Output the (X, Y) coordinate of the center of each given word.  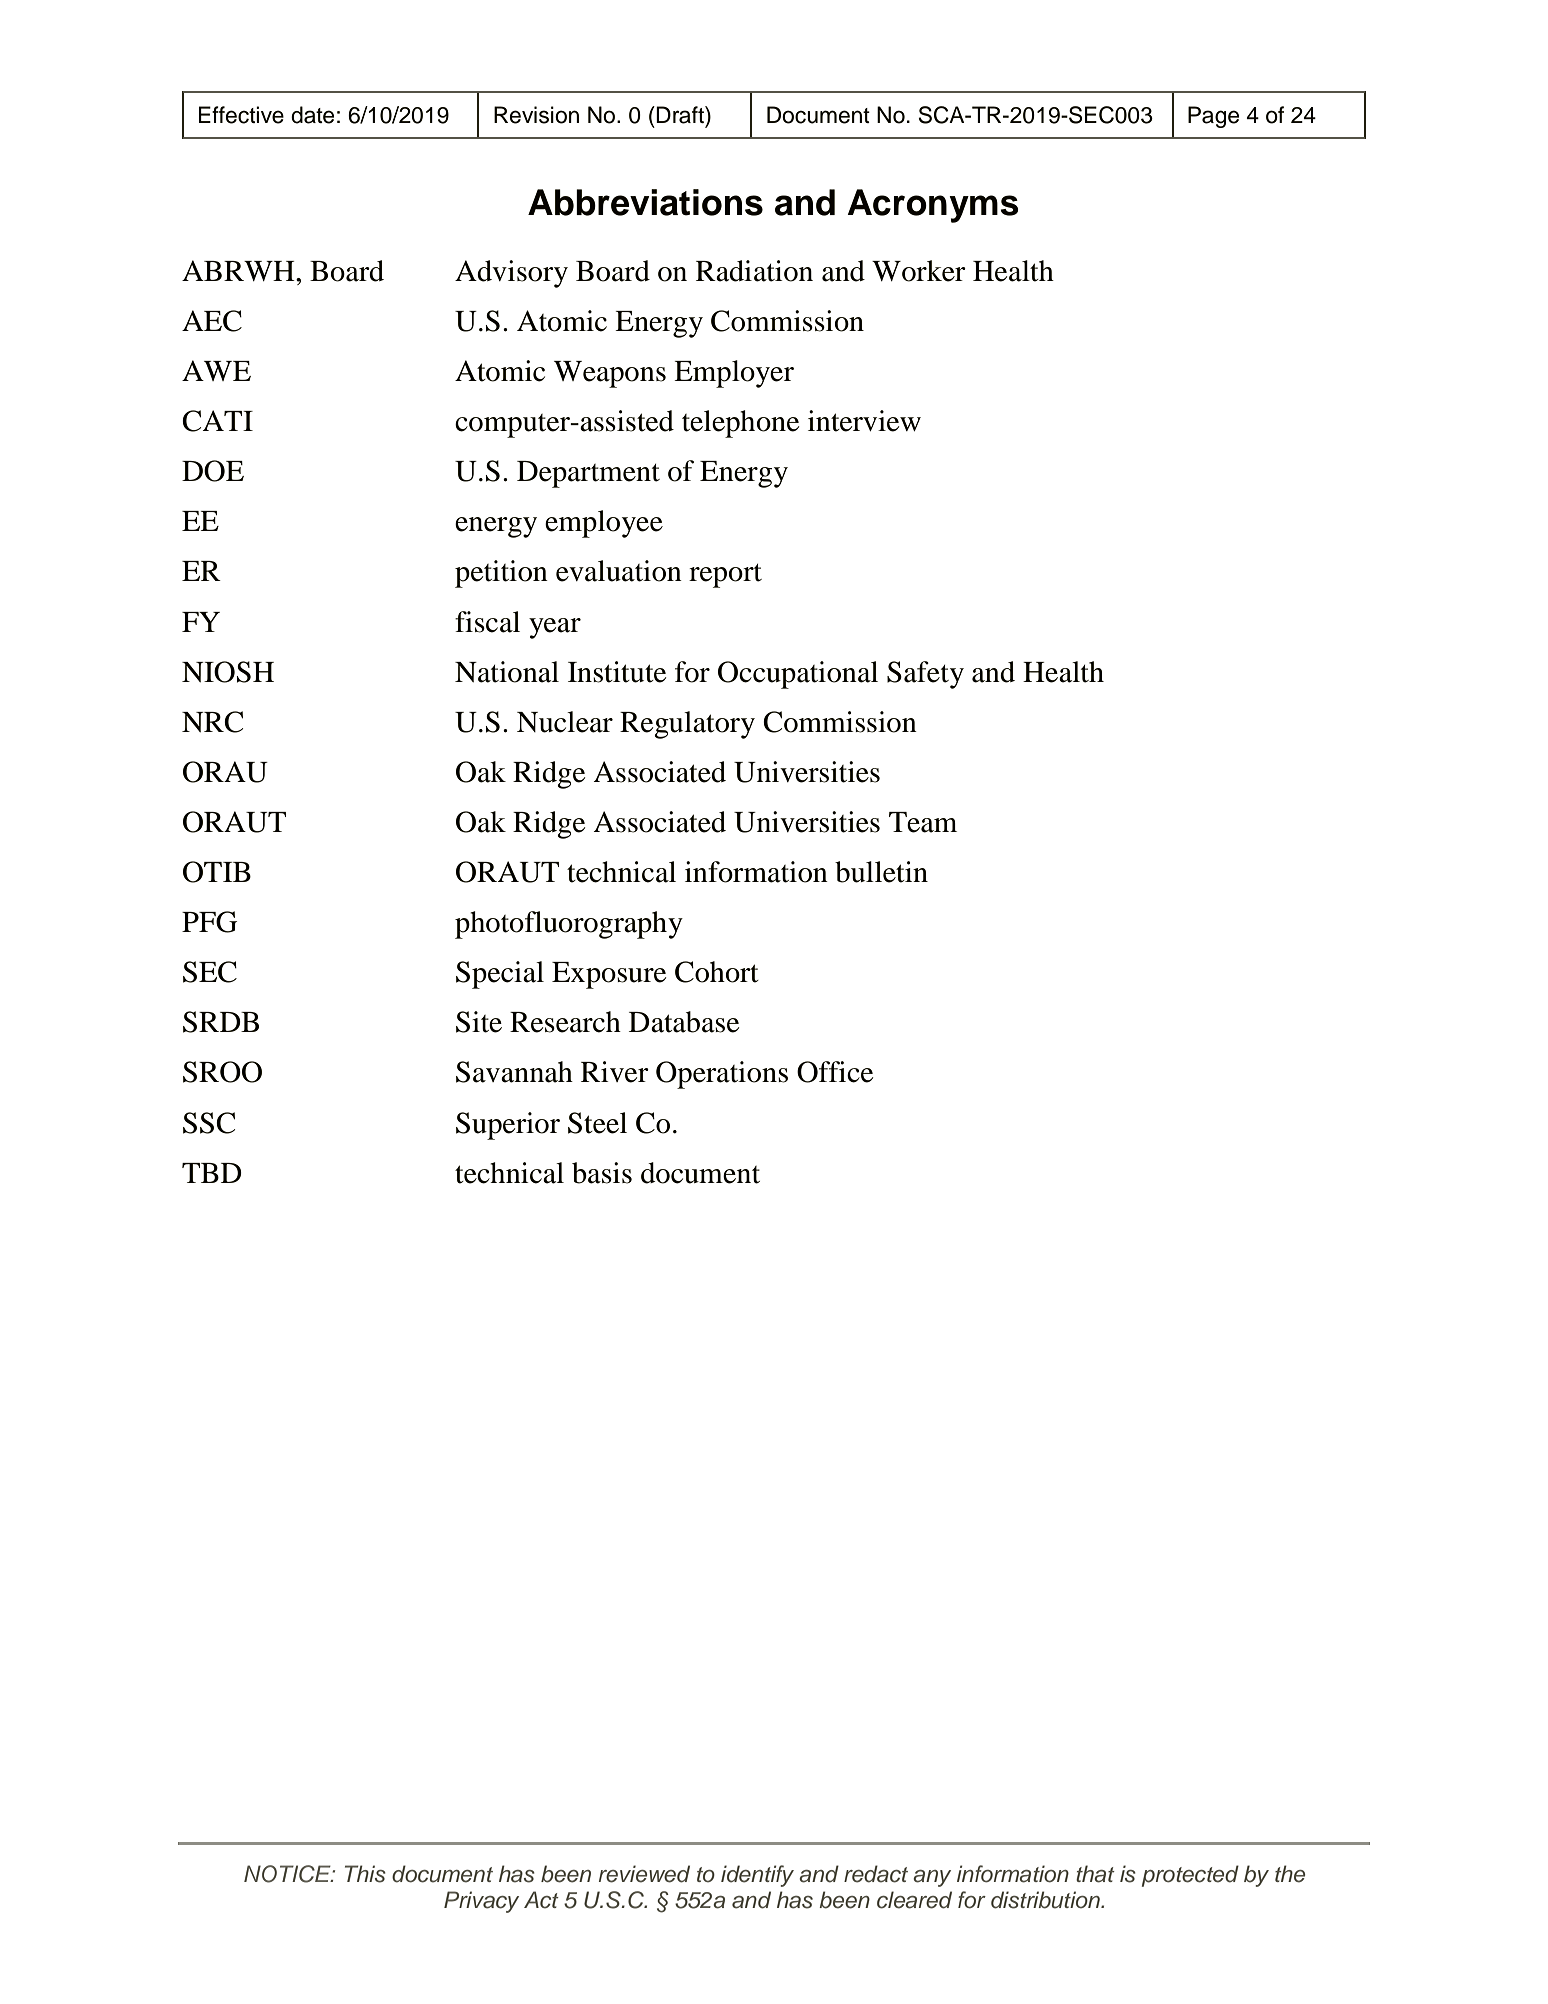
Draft (681, 115)
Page (1213, 117)
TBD (212, 1173)
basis (602, 1173)
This (365, 1874)
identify (757, 1876)
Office (835, 1072)
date (312, 115)
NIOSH (228, 672)
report (725, 576)
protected (1190, 1876)
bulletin (881, 872)
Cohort (717, 972)
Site (479, 1022)
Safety (925, 675)
